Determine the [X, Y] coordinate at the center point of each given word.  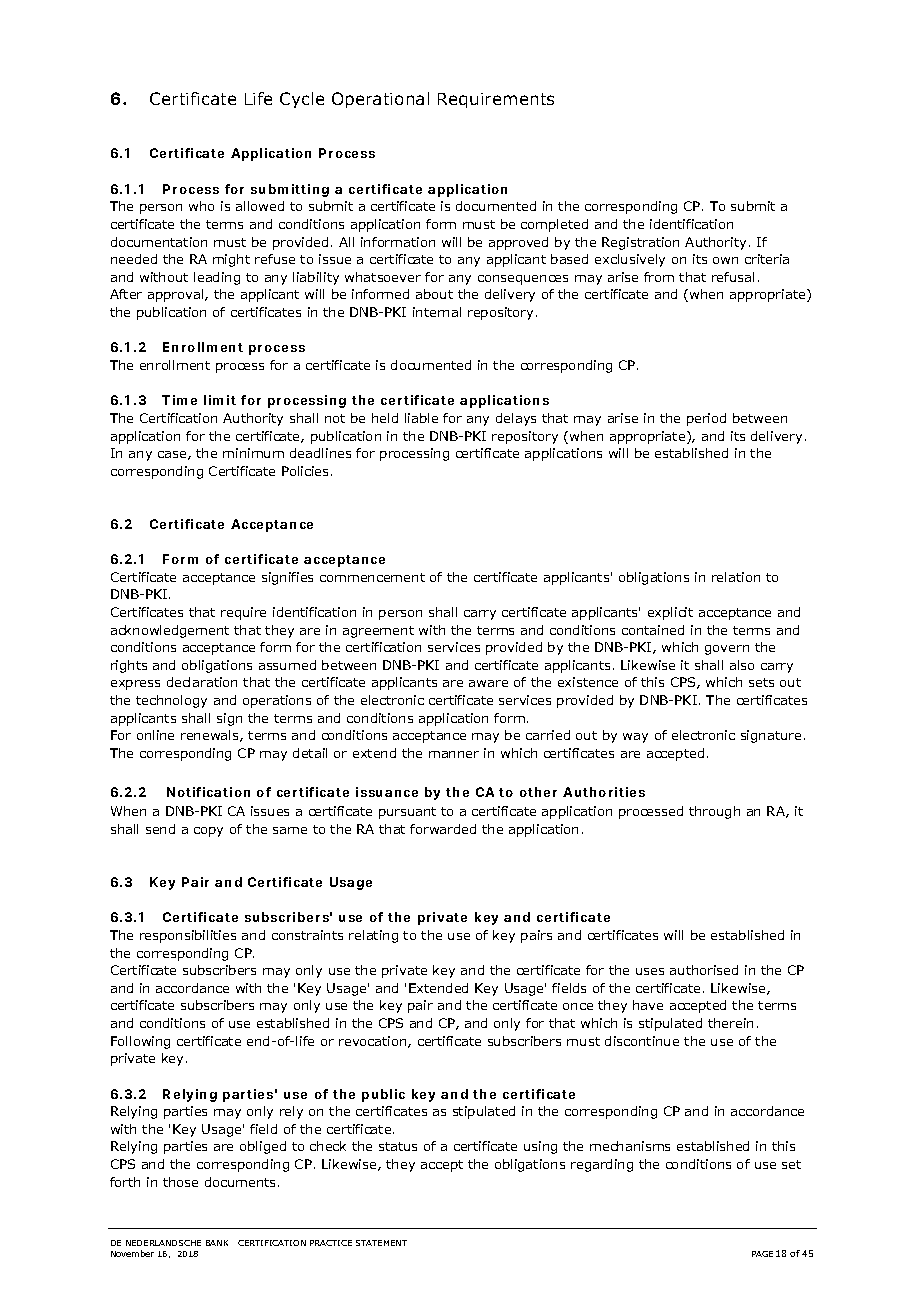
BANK [217, 1243]
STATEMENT [381, 1243]
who [201, 206]
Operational [380, 100]
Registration [640, 243]
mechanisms [630, 1146]
